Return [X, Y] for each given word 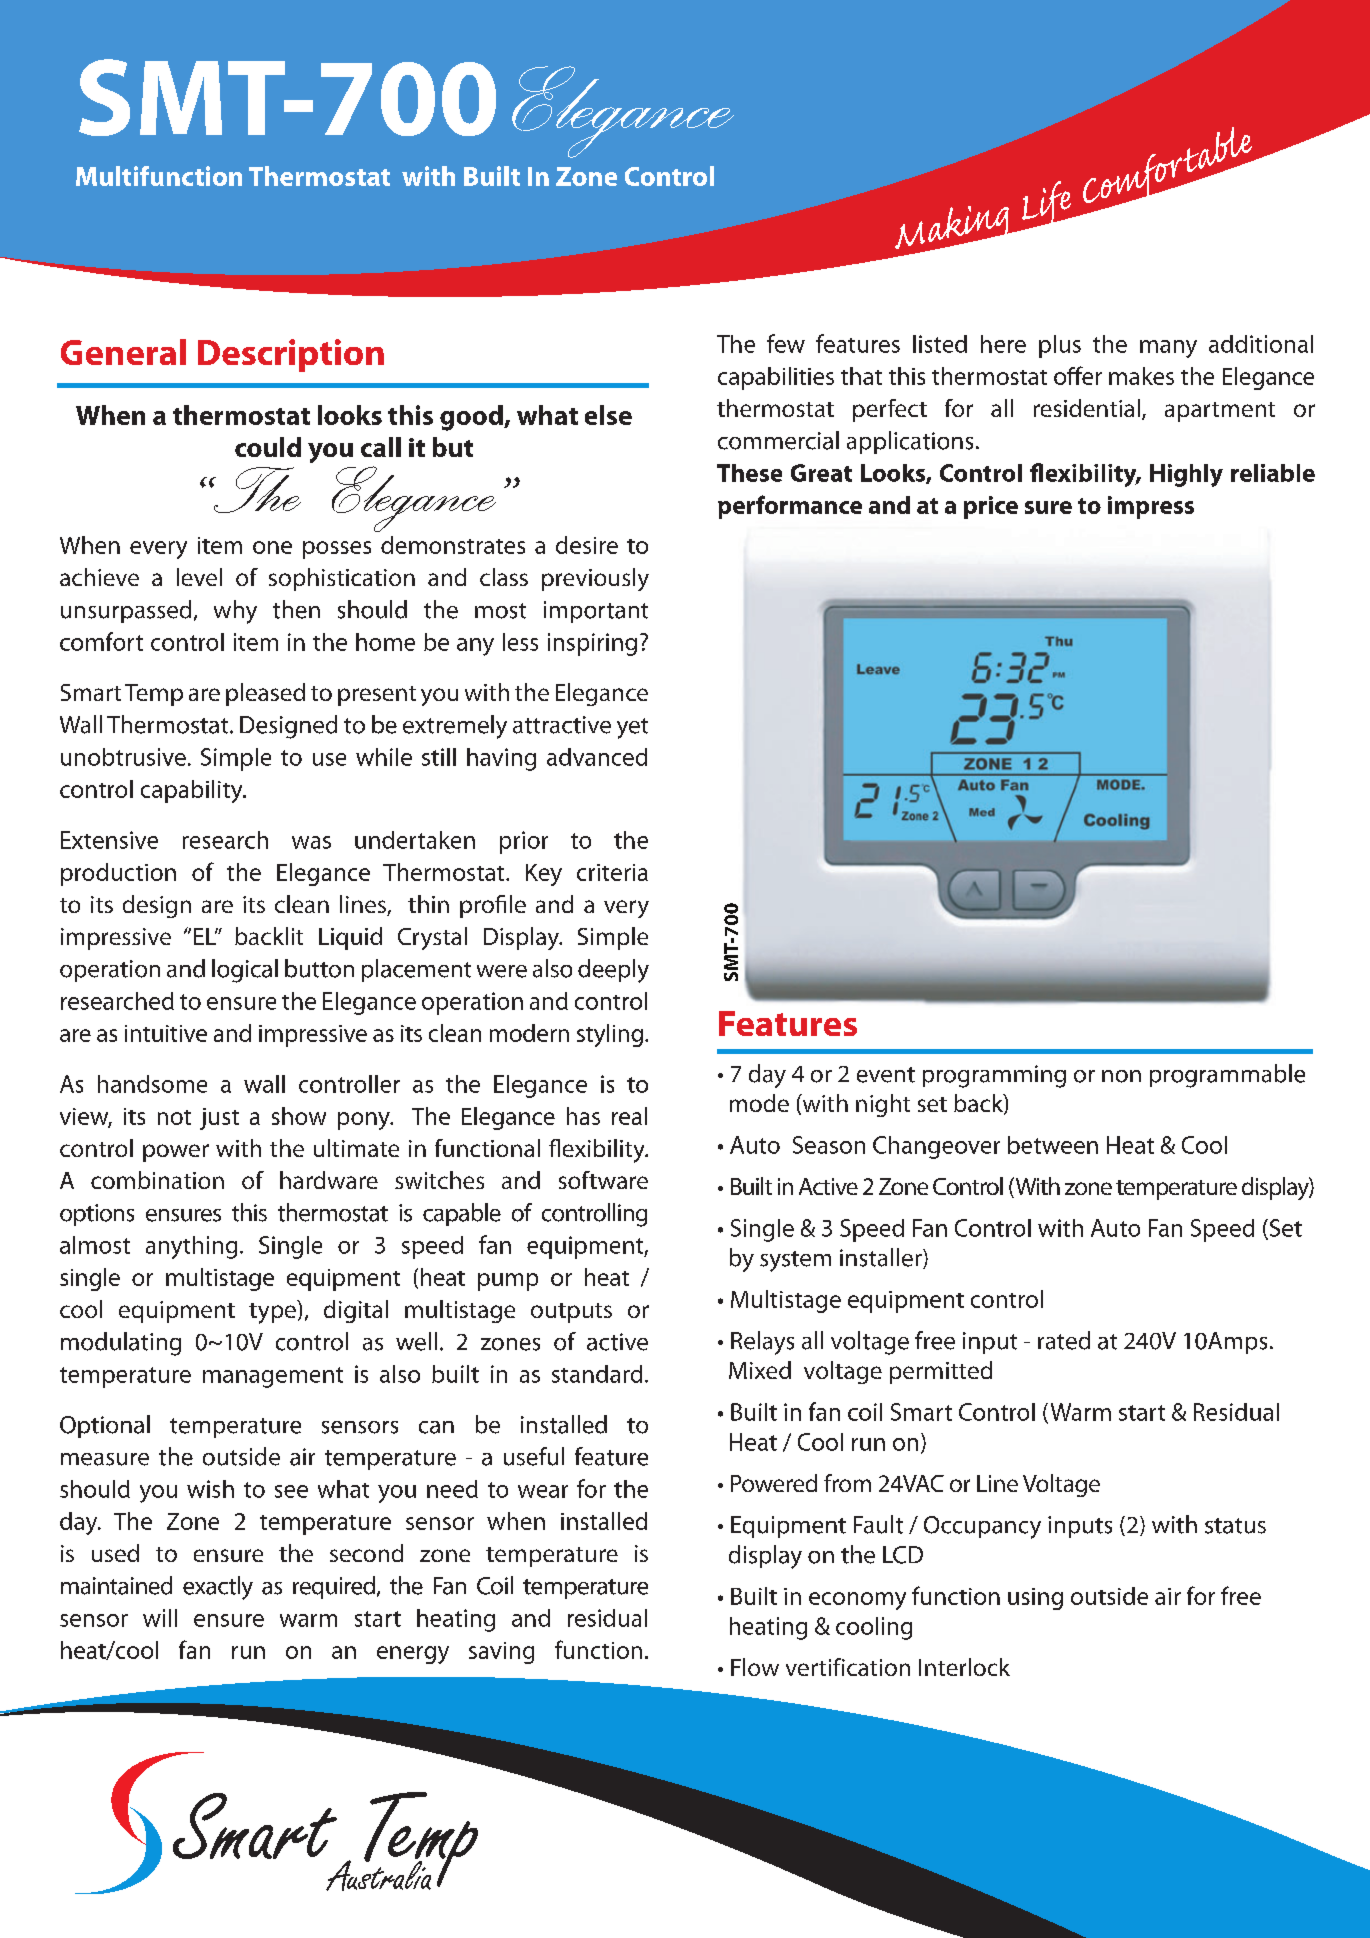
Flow [755, 1667]
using [1035, 1599]
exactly [218, 1588]
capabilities [776, 378]
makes [1141, 376]
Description [291, 355]
